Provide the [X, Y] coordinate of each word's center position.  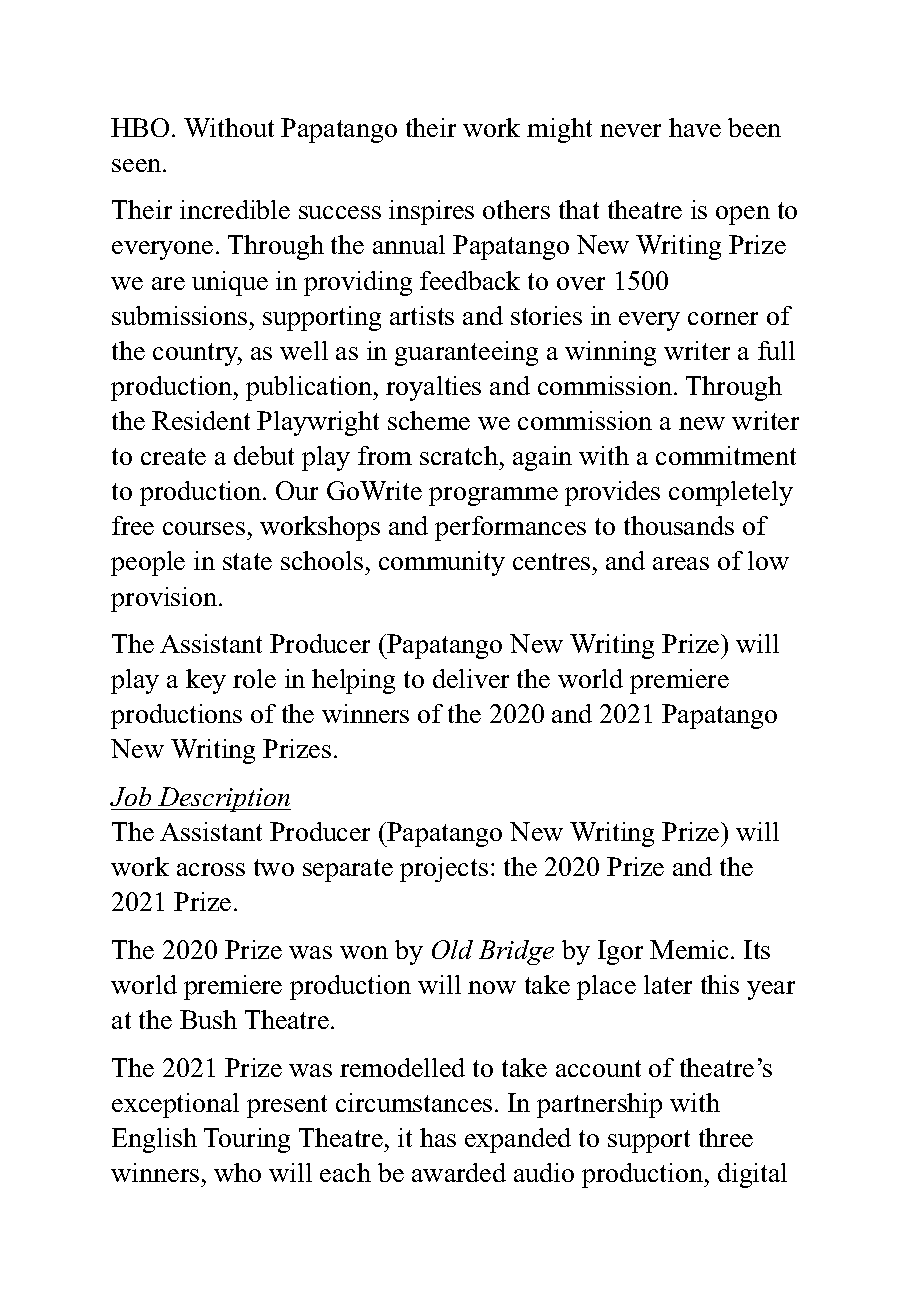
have [695, 127]
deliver [471, 678]
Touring [247, 1140]
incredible [235, 209]
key [206, 681]
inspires [431, 212]
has [438, 1137]
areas [681, 563]
